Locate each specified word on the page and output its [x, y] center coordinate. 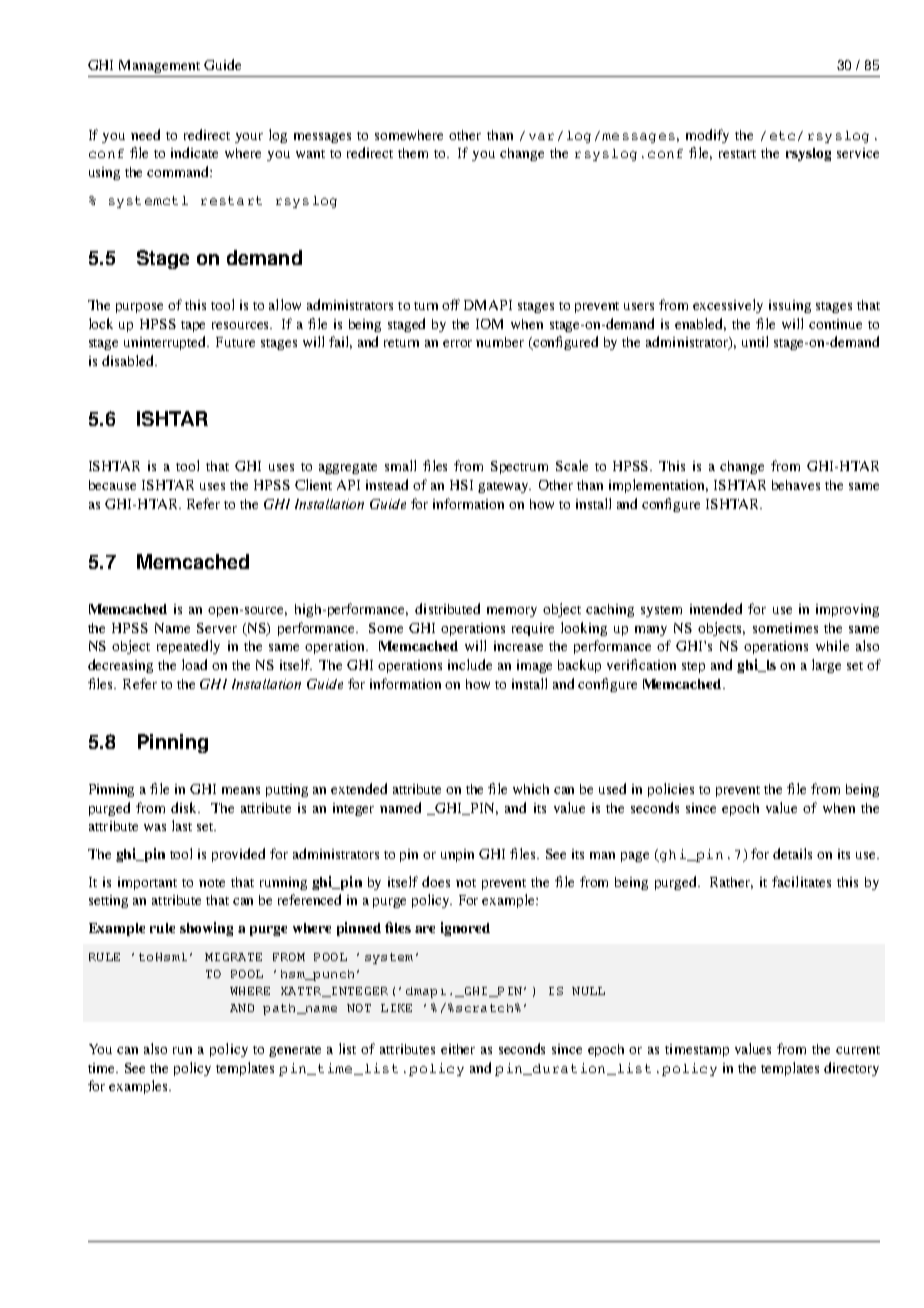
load [194, 664]
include [470, 664]
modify [707, 136]
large [826, 666]
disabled [129, 360]
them [413, 153]
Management [159, 66]
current [858, 1050]
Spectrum [519, 467]
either [458, 1049]
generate [295, 1051]
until [755, 341]
